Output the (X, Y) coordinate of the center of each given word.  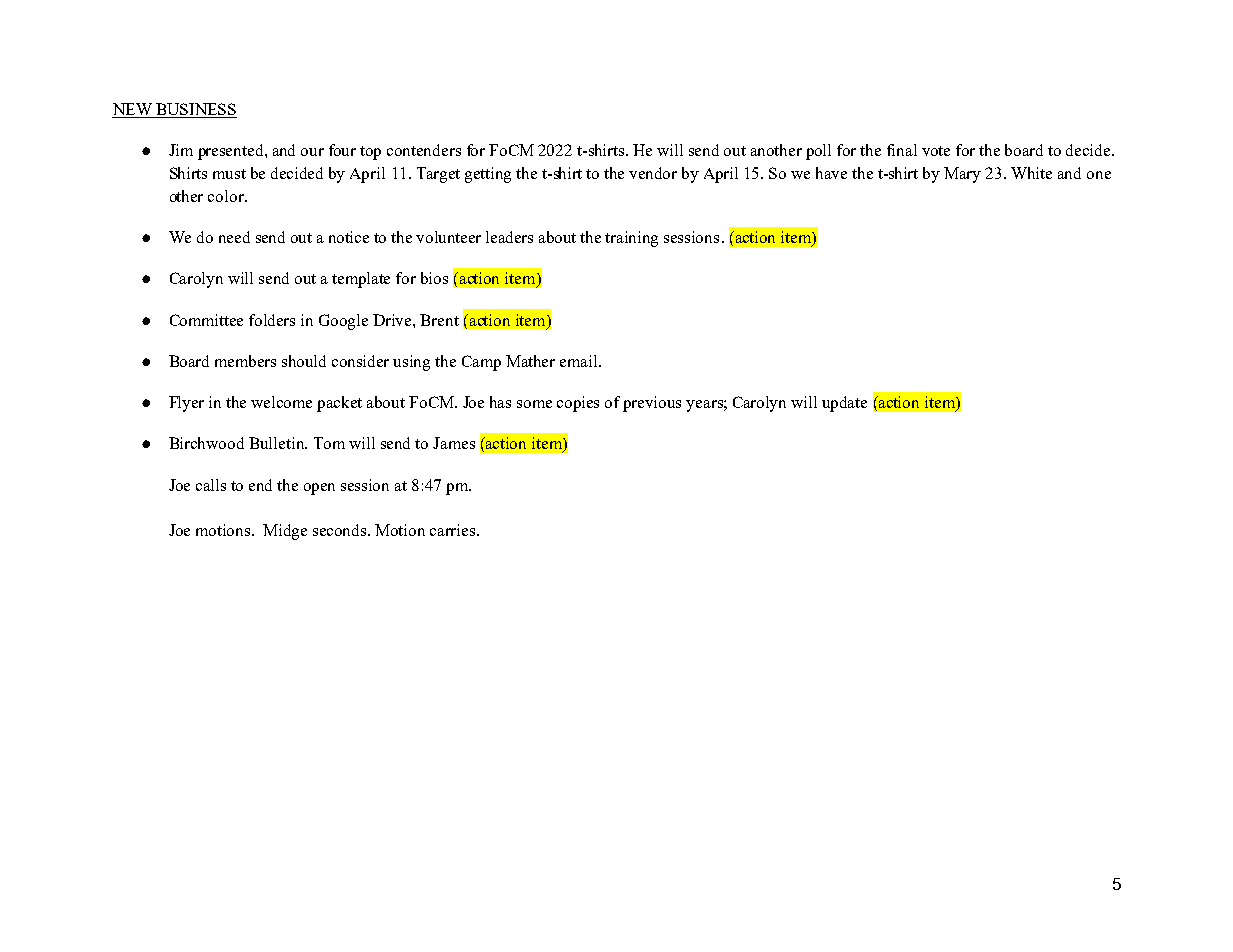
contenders (424, 150)
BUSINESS (195, 110)
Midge (285, 532)
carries (454, 530)
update (844, 404)
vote (936, 151)
